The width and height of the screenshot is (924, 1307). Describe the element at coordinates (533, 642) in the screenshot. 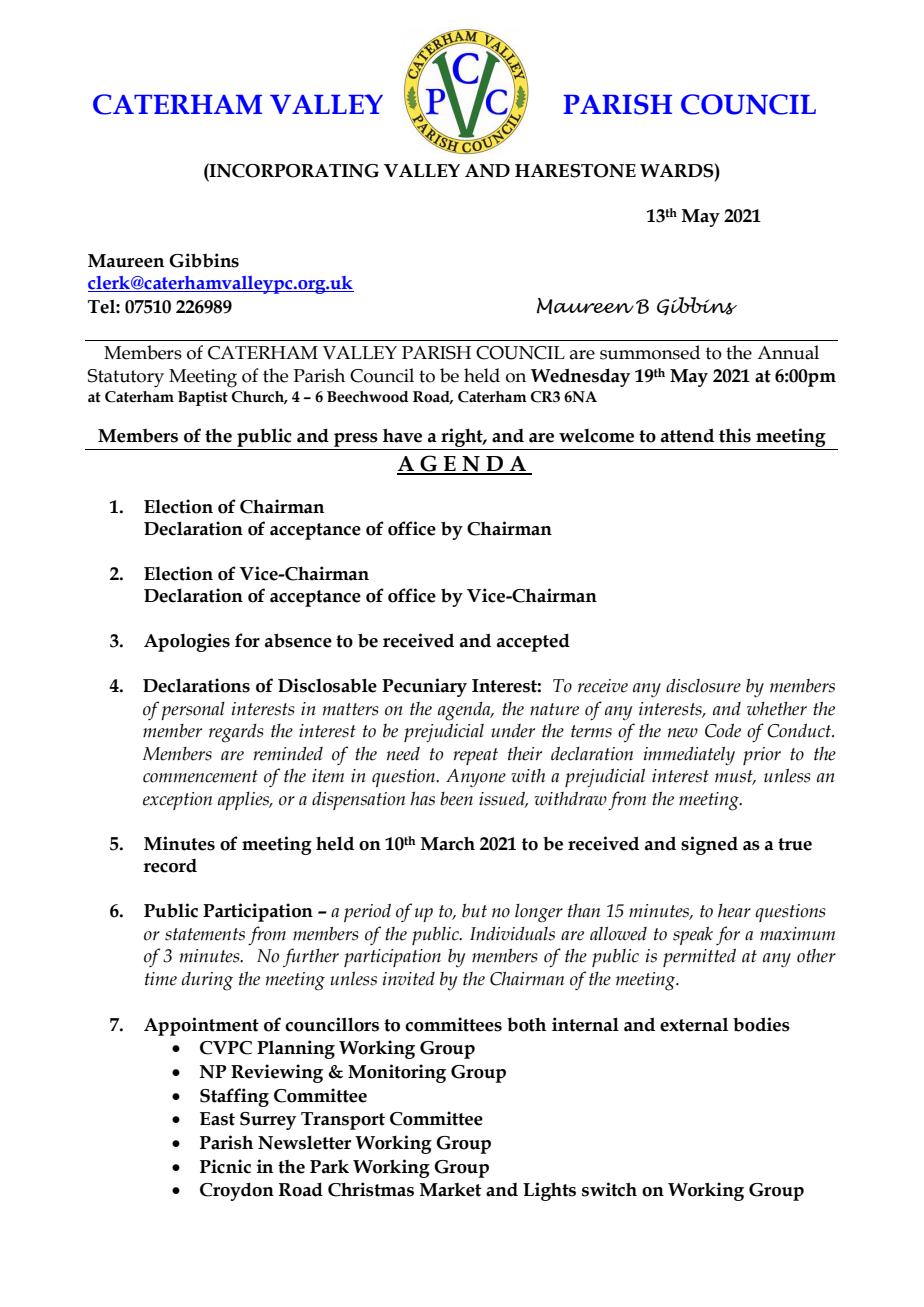

I see `accepted` at that location.
